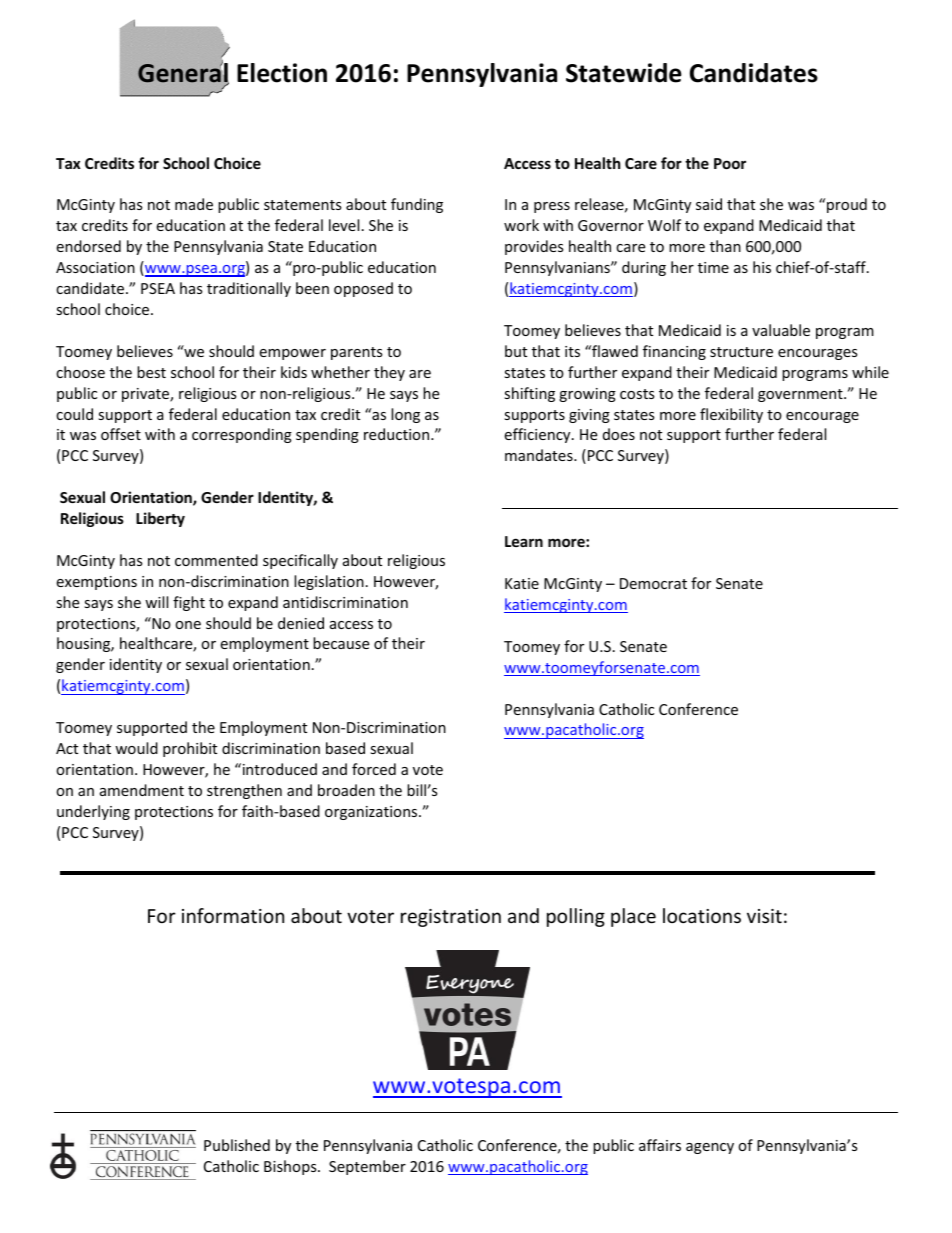 Image resolution: width=952 pixels, height=1233 pixels. What do you see at coordinates (524, 541) in the image?
I see `Learn` at bounding box center [524, 541].
